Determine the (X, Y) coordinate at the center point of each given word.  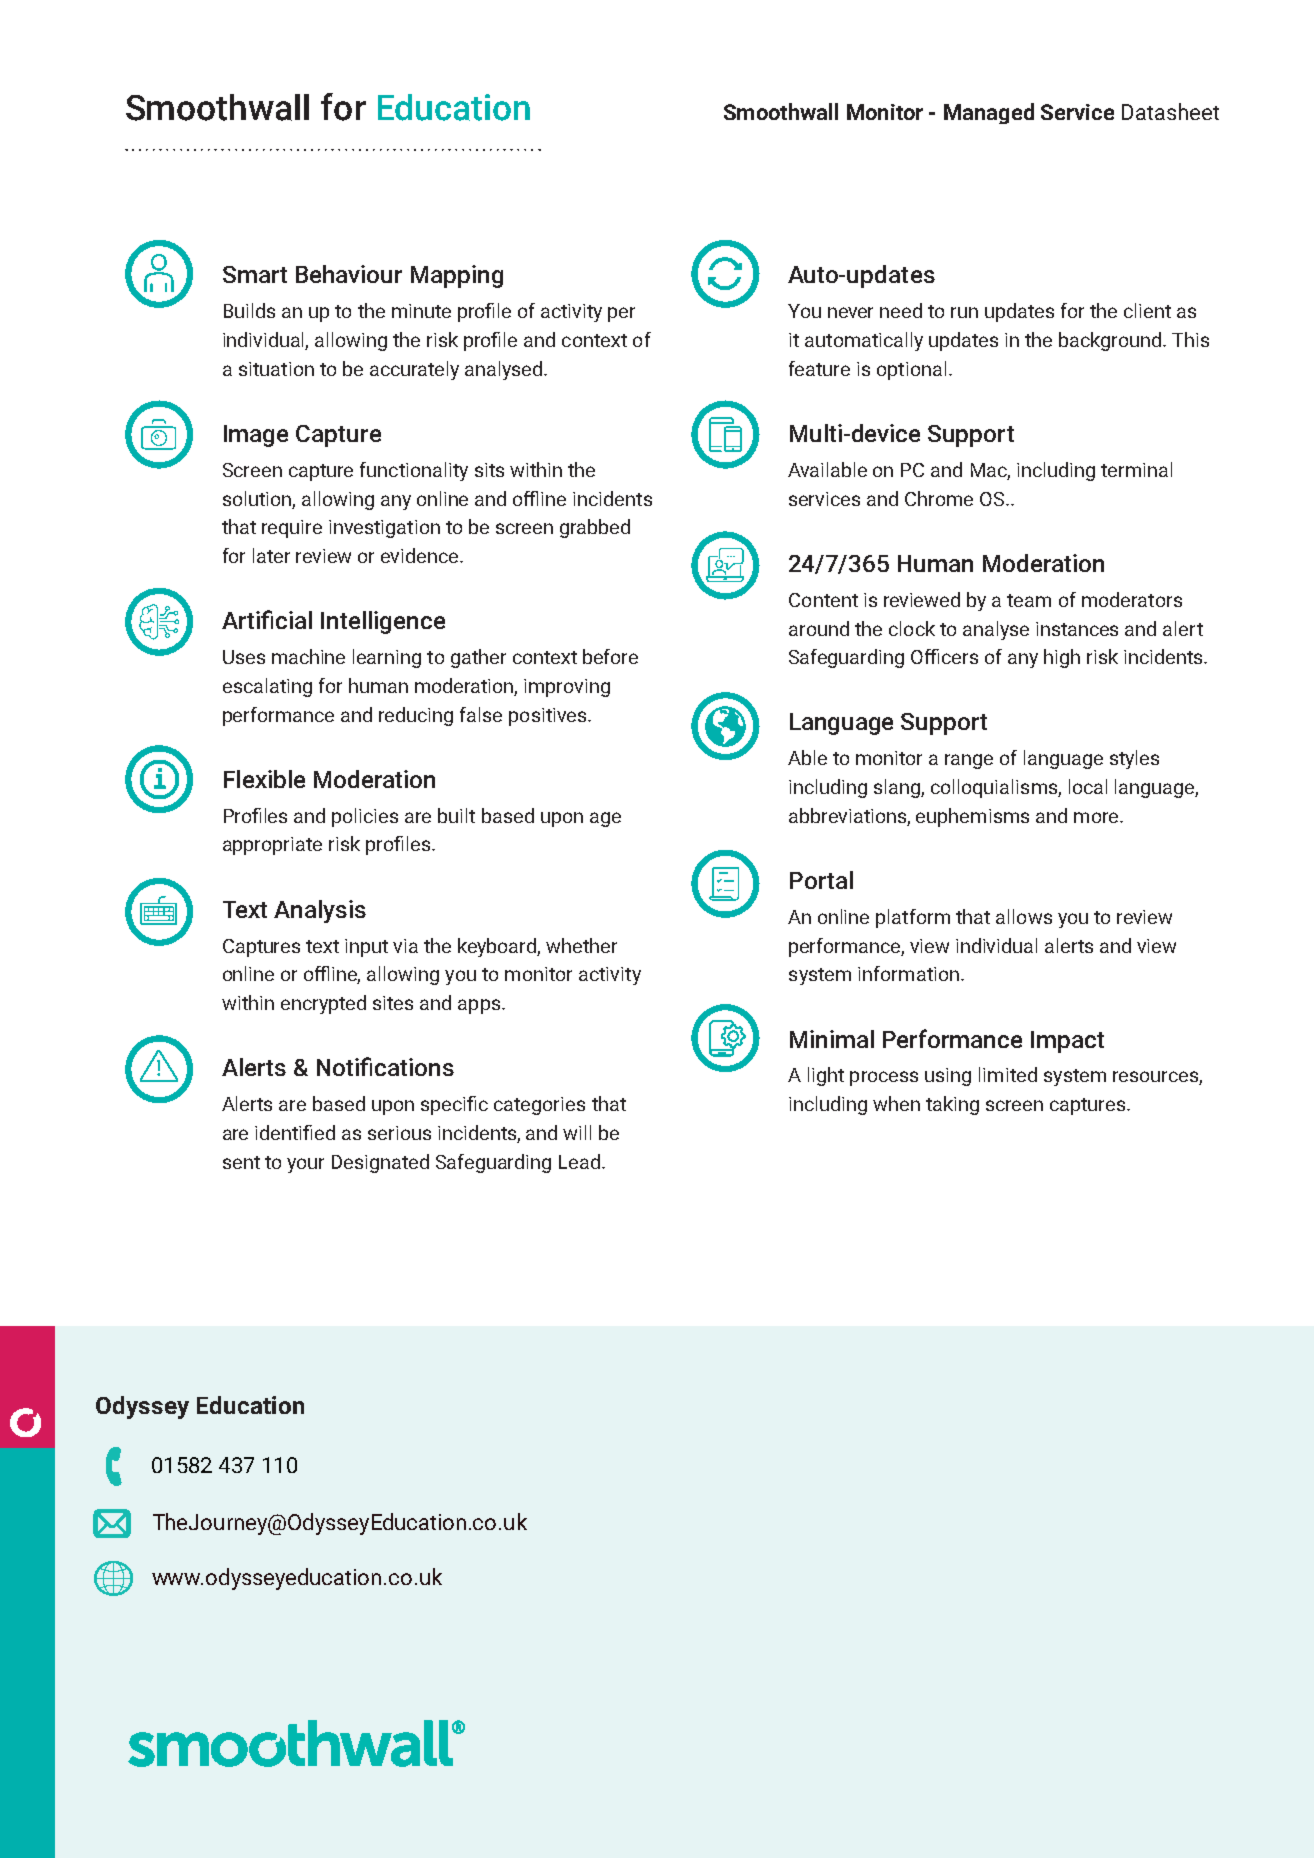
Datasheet (1170, 111)
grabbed (595, 528)
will (577, 1132)
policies (365, 817)
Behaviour (349, 274)
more (1097, 817)
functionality (414, 471)
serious (399, 1133)
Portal (821, 880)
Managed (989, 113)
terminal (1136, 469)
